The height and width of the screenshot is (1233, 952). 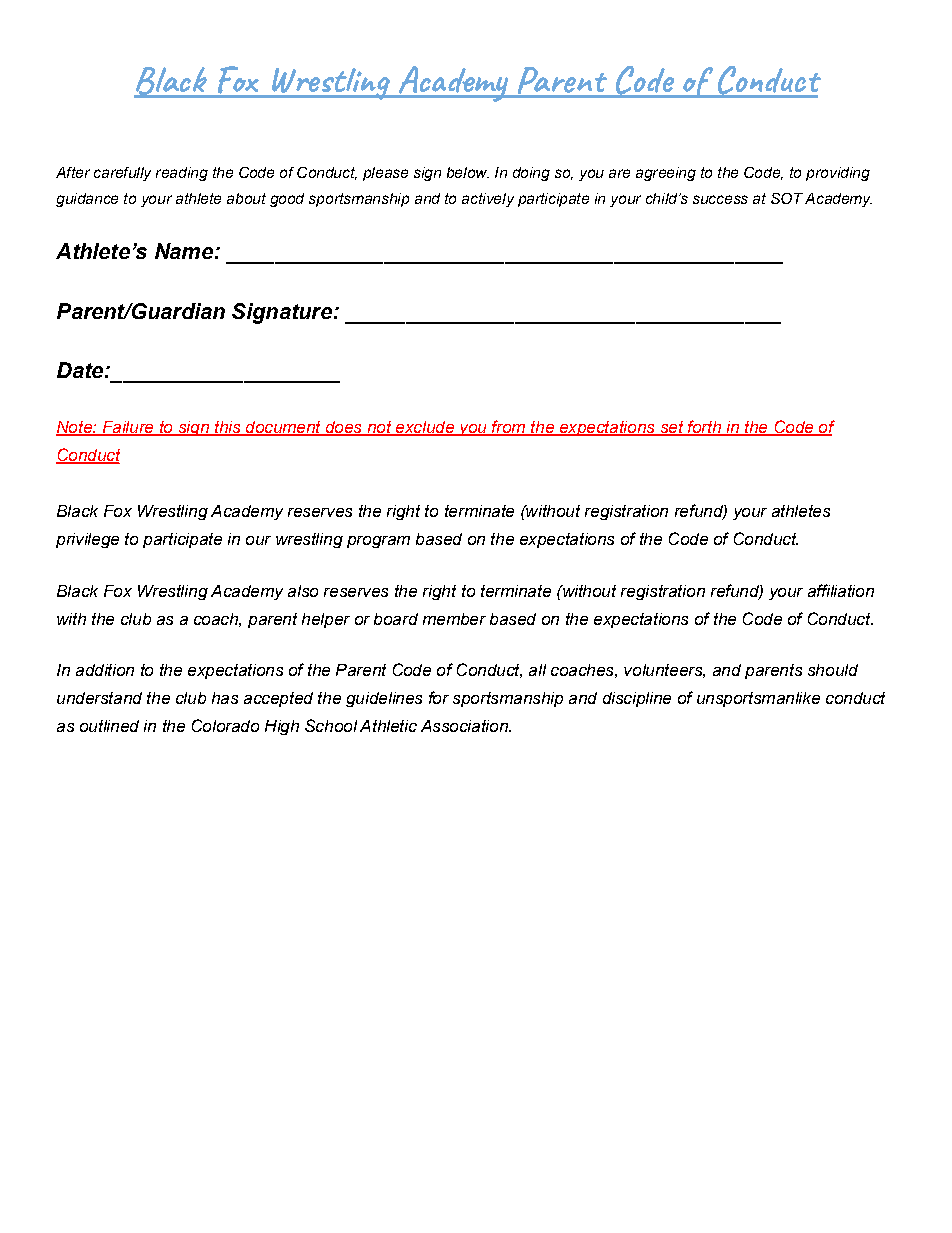 I want to click on set, so click(x=672, y=428).
